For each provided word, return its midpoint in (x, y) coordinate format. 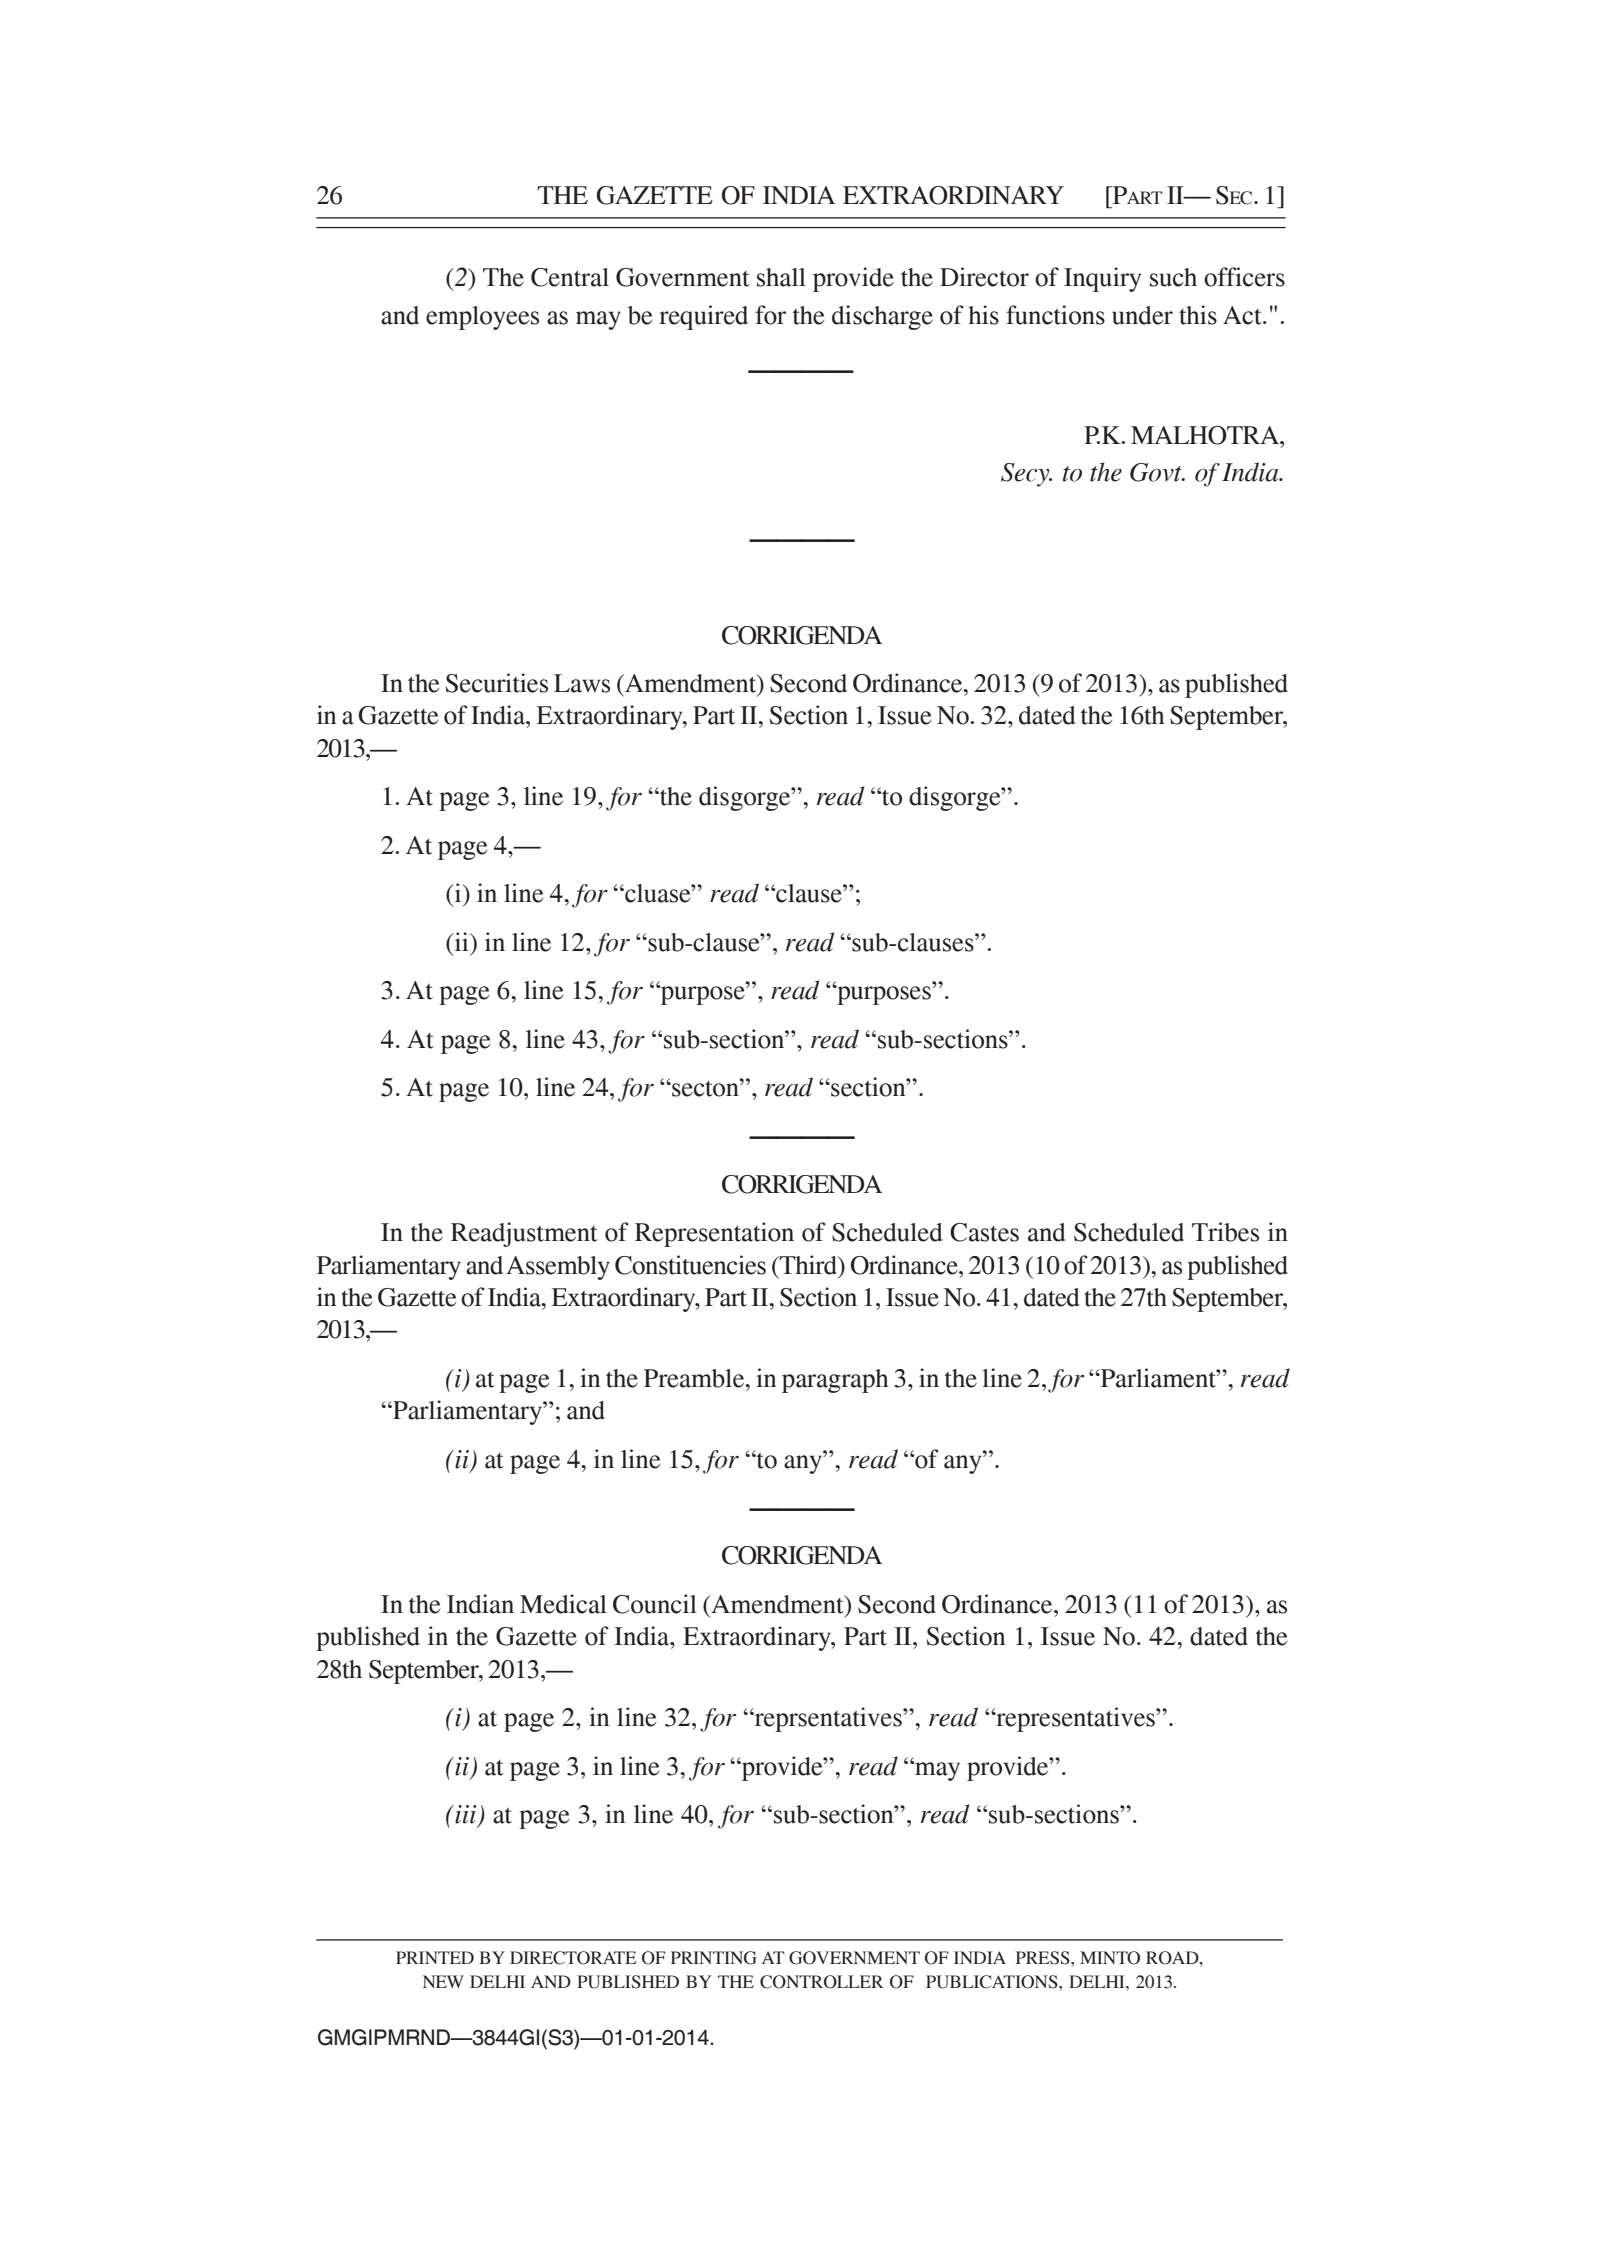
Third (809, 1265)
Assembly (558, 1268)
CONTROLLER (821, 1982)
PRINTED (435, 1957)
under (1142, 315)
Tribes (1225, 1232)
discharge (882, 317)
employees (482, 318)
